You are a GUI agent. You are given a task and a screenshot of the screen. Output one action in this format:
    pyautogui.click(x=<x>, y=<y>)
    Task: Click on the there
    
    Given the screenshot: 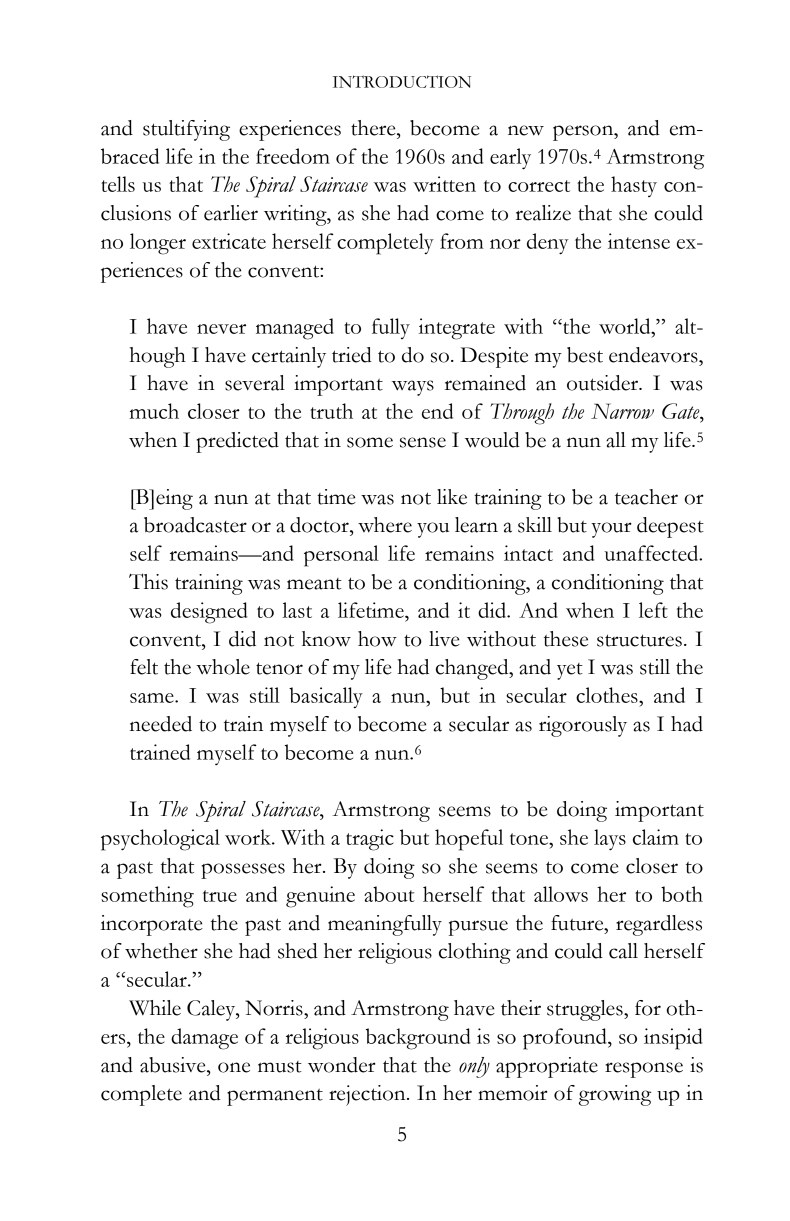 What is the action you would take?
    pyautogui.click(x=374, y=128)
